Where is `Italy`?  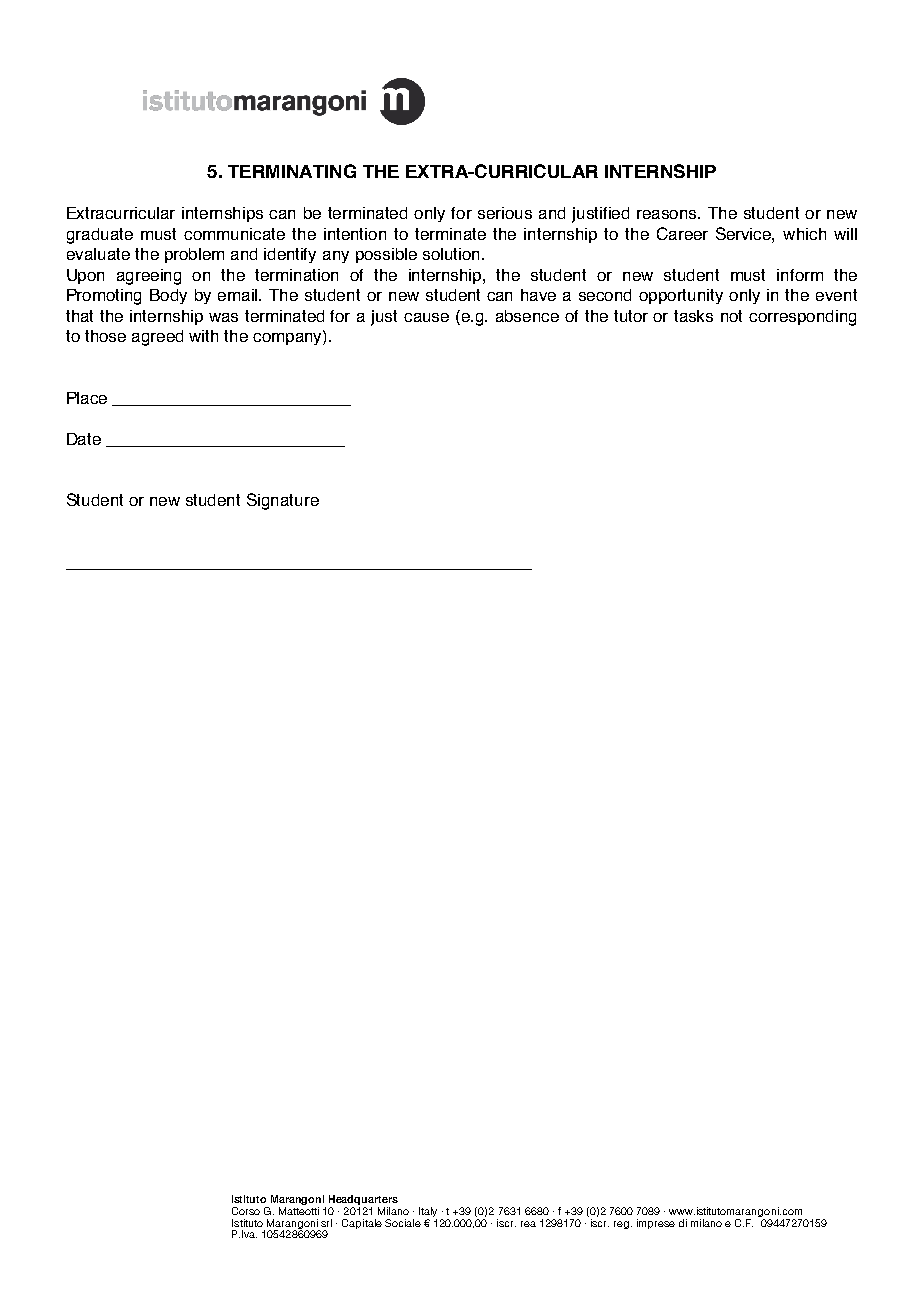 Italy is located at coordinates (428, 1213).
